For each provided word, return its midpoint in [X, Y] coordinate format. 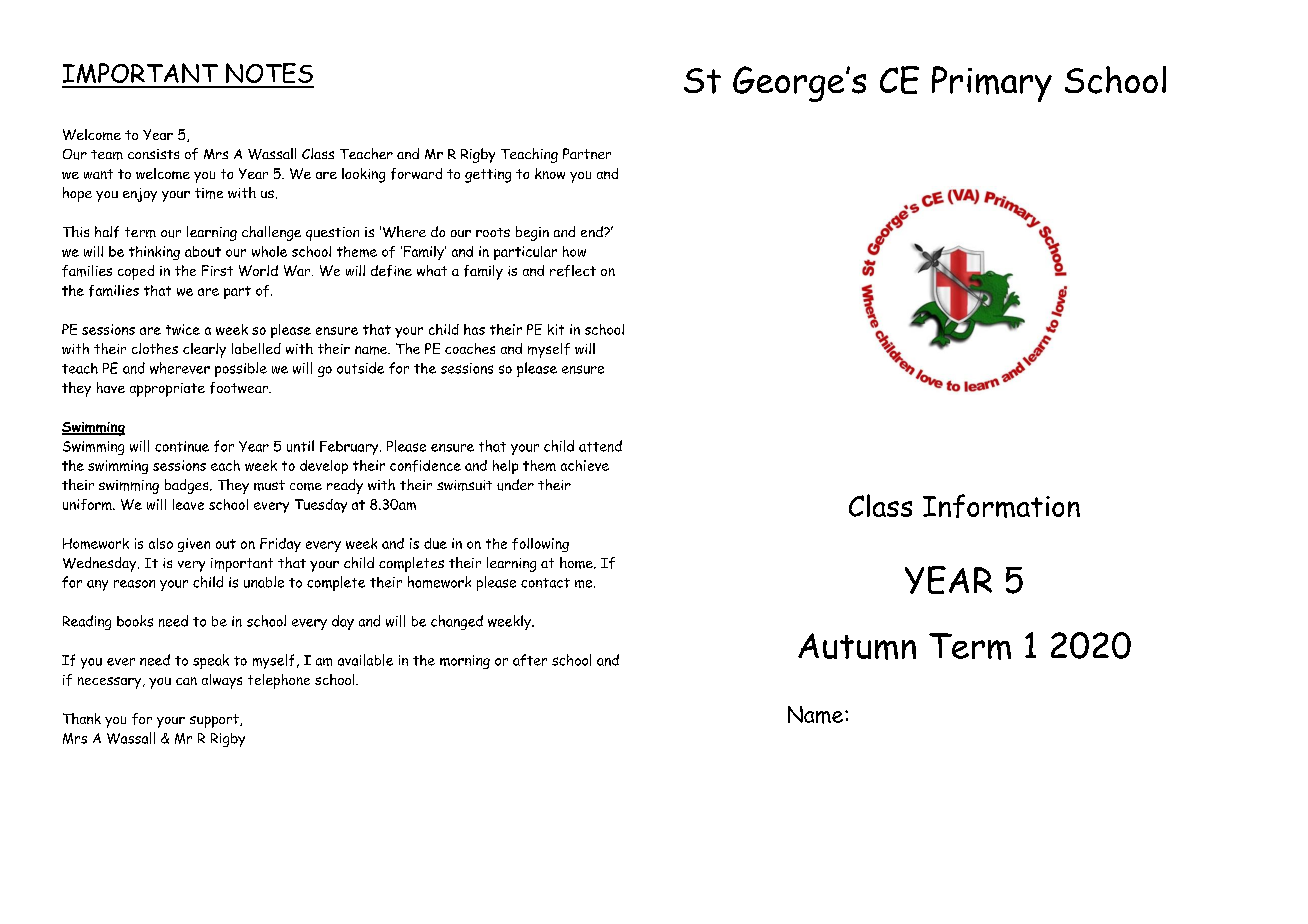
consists [153, 154]
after [530, 660]
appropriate [167, 390]
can [186, 681]
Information [1001, 506]
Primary [992, 84]
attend [600, 446]
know [550, 173]
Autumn [857, 646]
